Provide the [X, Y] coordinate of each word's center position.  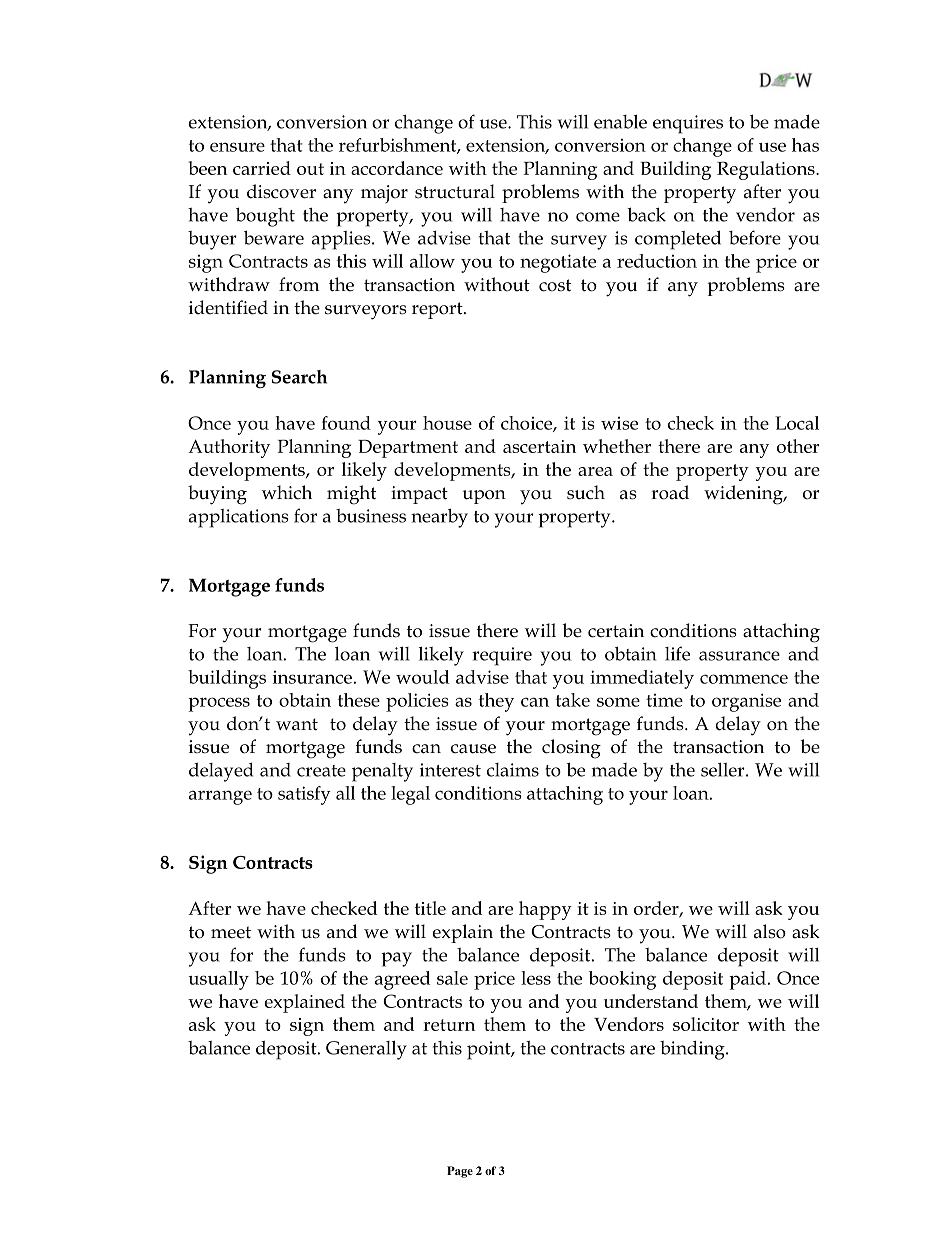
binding [693, 1050]
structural [455, 191]
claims [513, 770]
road [670, 492]
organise [746, 702]
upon [484, 497]
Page [460, 1172]
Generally [366, 1050]
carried [262, 168]
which [287, 492]
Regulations [767, 170]
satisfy [304, 795]
